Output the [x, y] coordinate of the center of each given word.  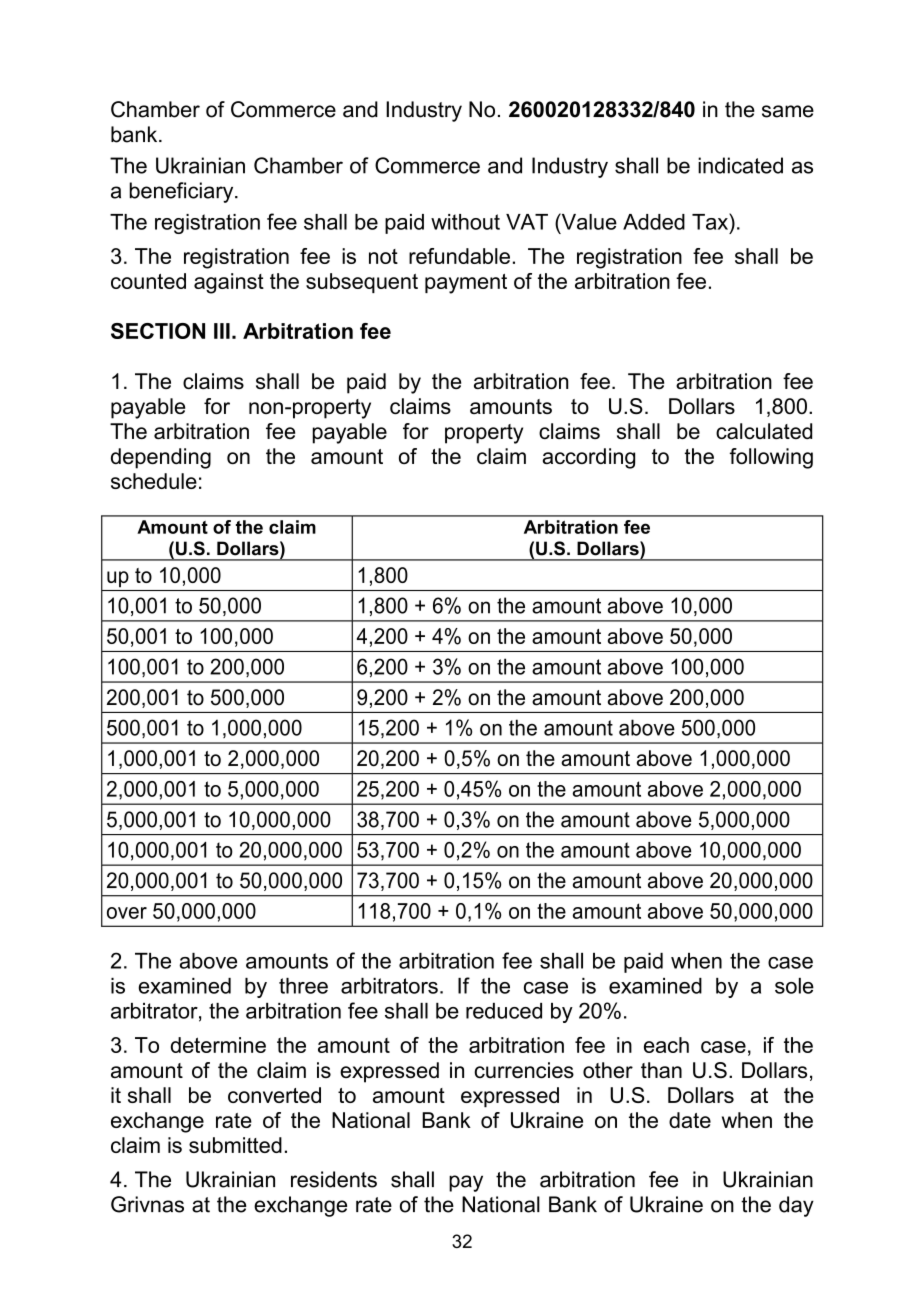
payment [466, 284]
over [127, 913]
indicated [740, 165]
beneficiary [182, 192]
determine [218, 1045]
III [222, 331]
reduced [504, 1011]
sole [794, 986]
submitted [235, 1145]
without [465, 222]
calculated [764, 431]
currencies [524, 1070]
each [666, 1045]
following [771, 458]
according [589, 458]
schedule [154, 481]
